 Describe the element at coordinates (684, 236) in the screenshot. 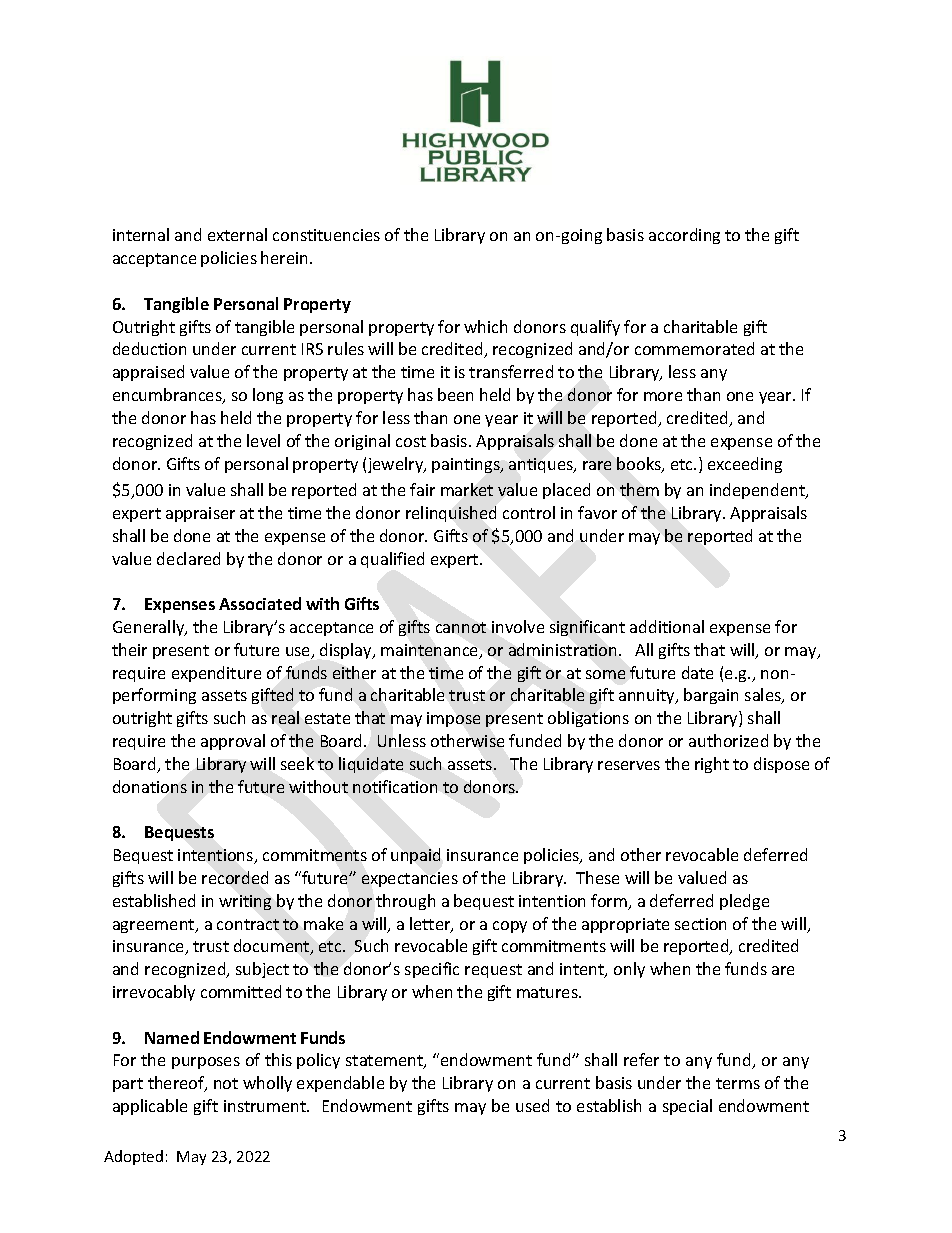

I see `according` at that location.
